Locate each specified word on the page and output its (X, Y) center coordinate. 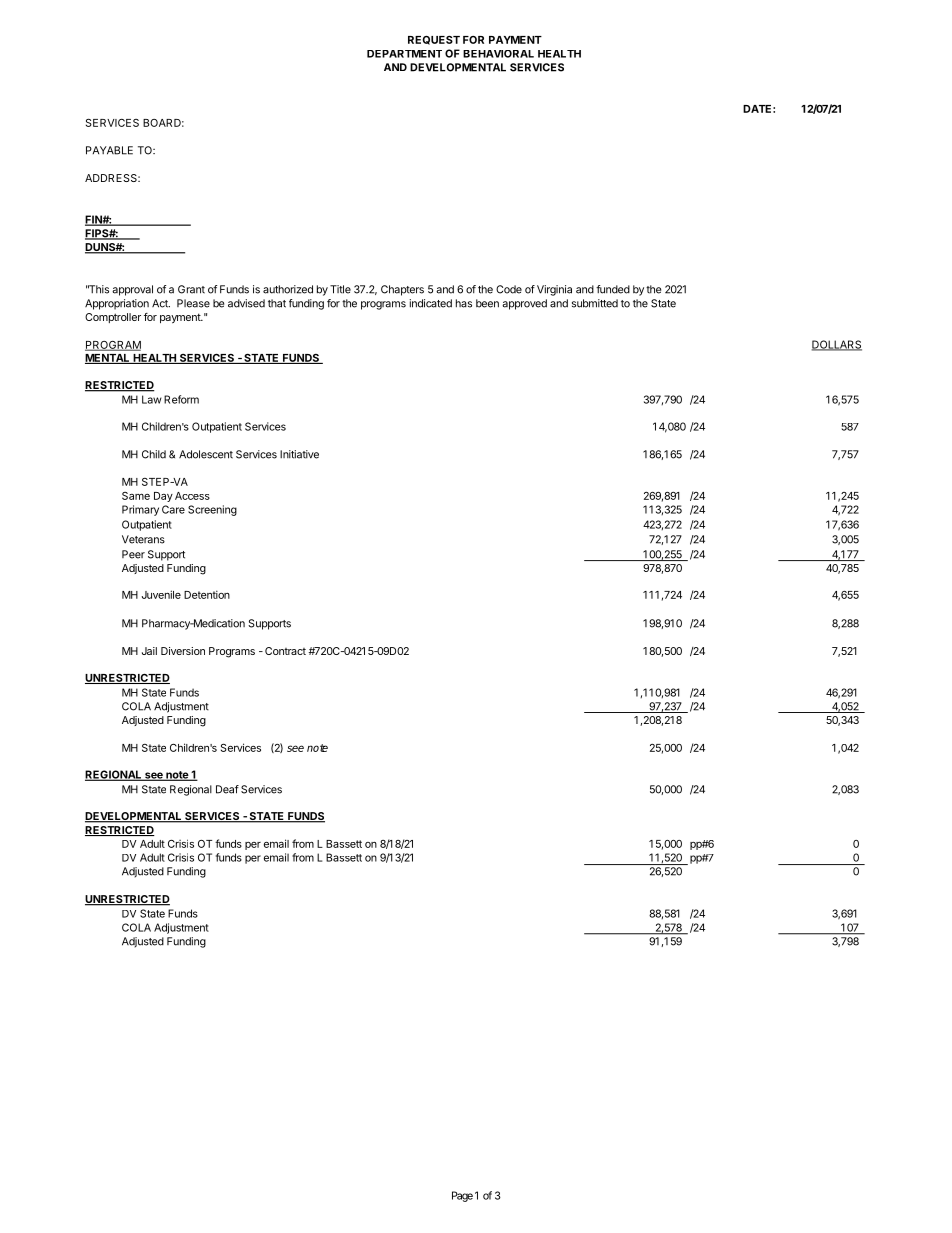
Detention (207, 594)
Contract (285, 651)
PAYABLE (109, 150)
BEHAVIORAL (498, 54)
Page (462, 1196)
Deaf (227, 789)
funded (613, 289)
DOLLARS (837, 345)
